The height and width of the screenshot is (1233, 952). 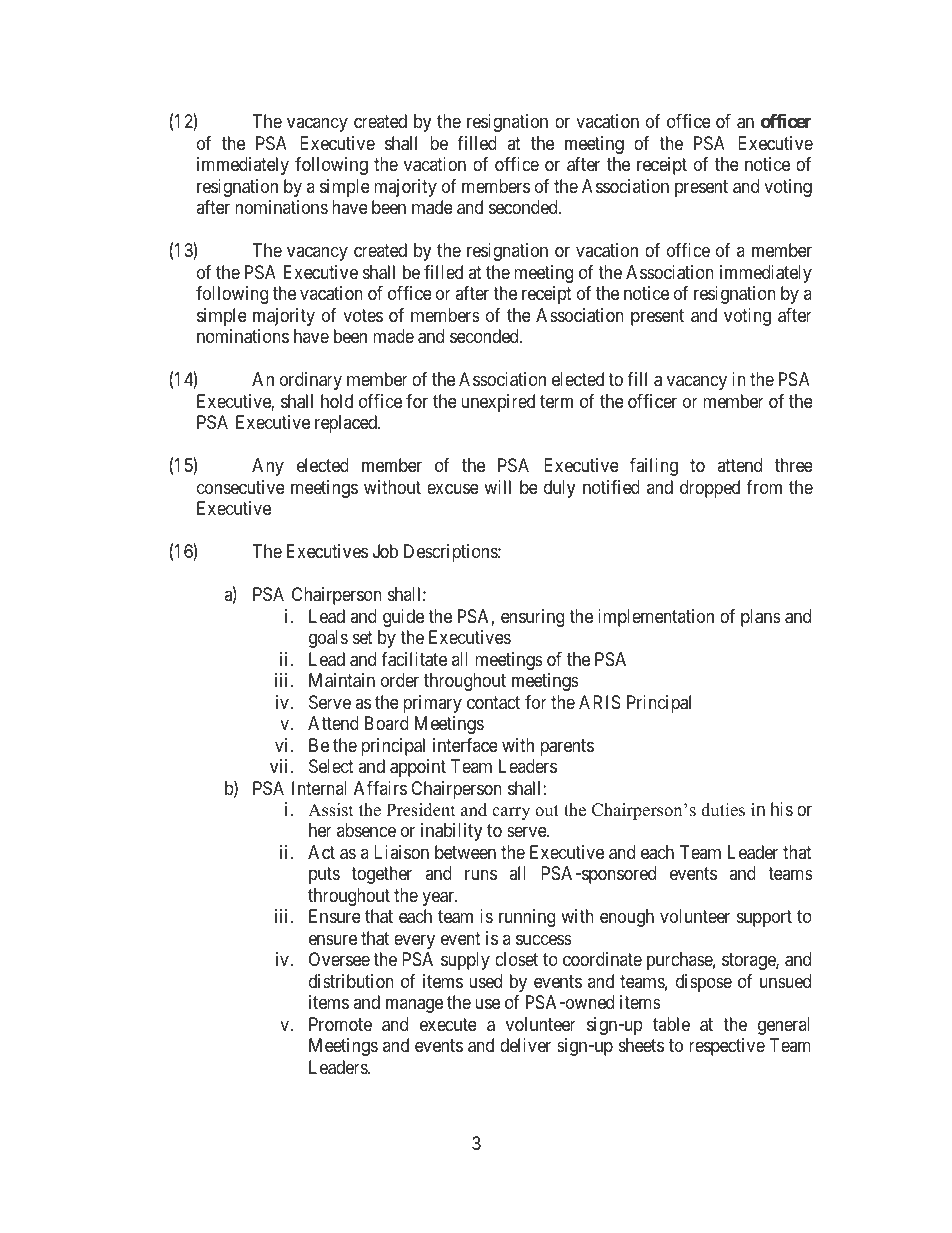 What do you see at coordinates (268, 467) in the screenshot?
I see `Any` at bounding box center [268, 467].
